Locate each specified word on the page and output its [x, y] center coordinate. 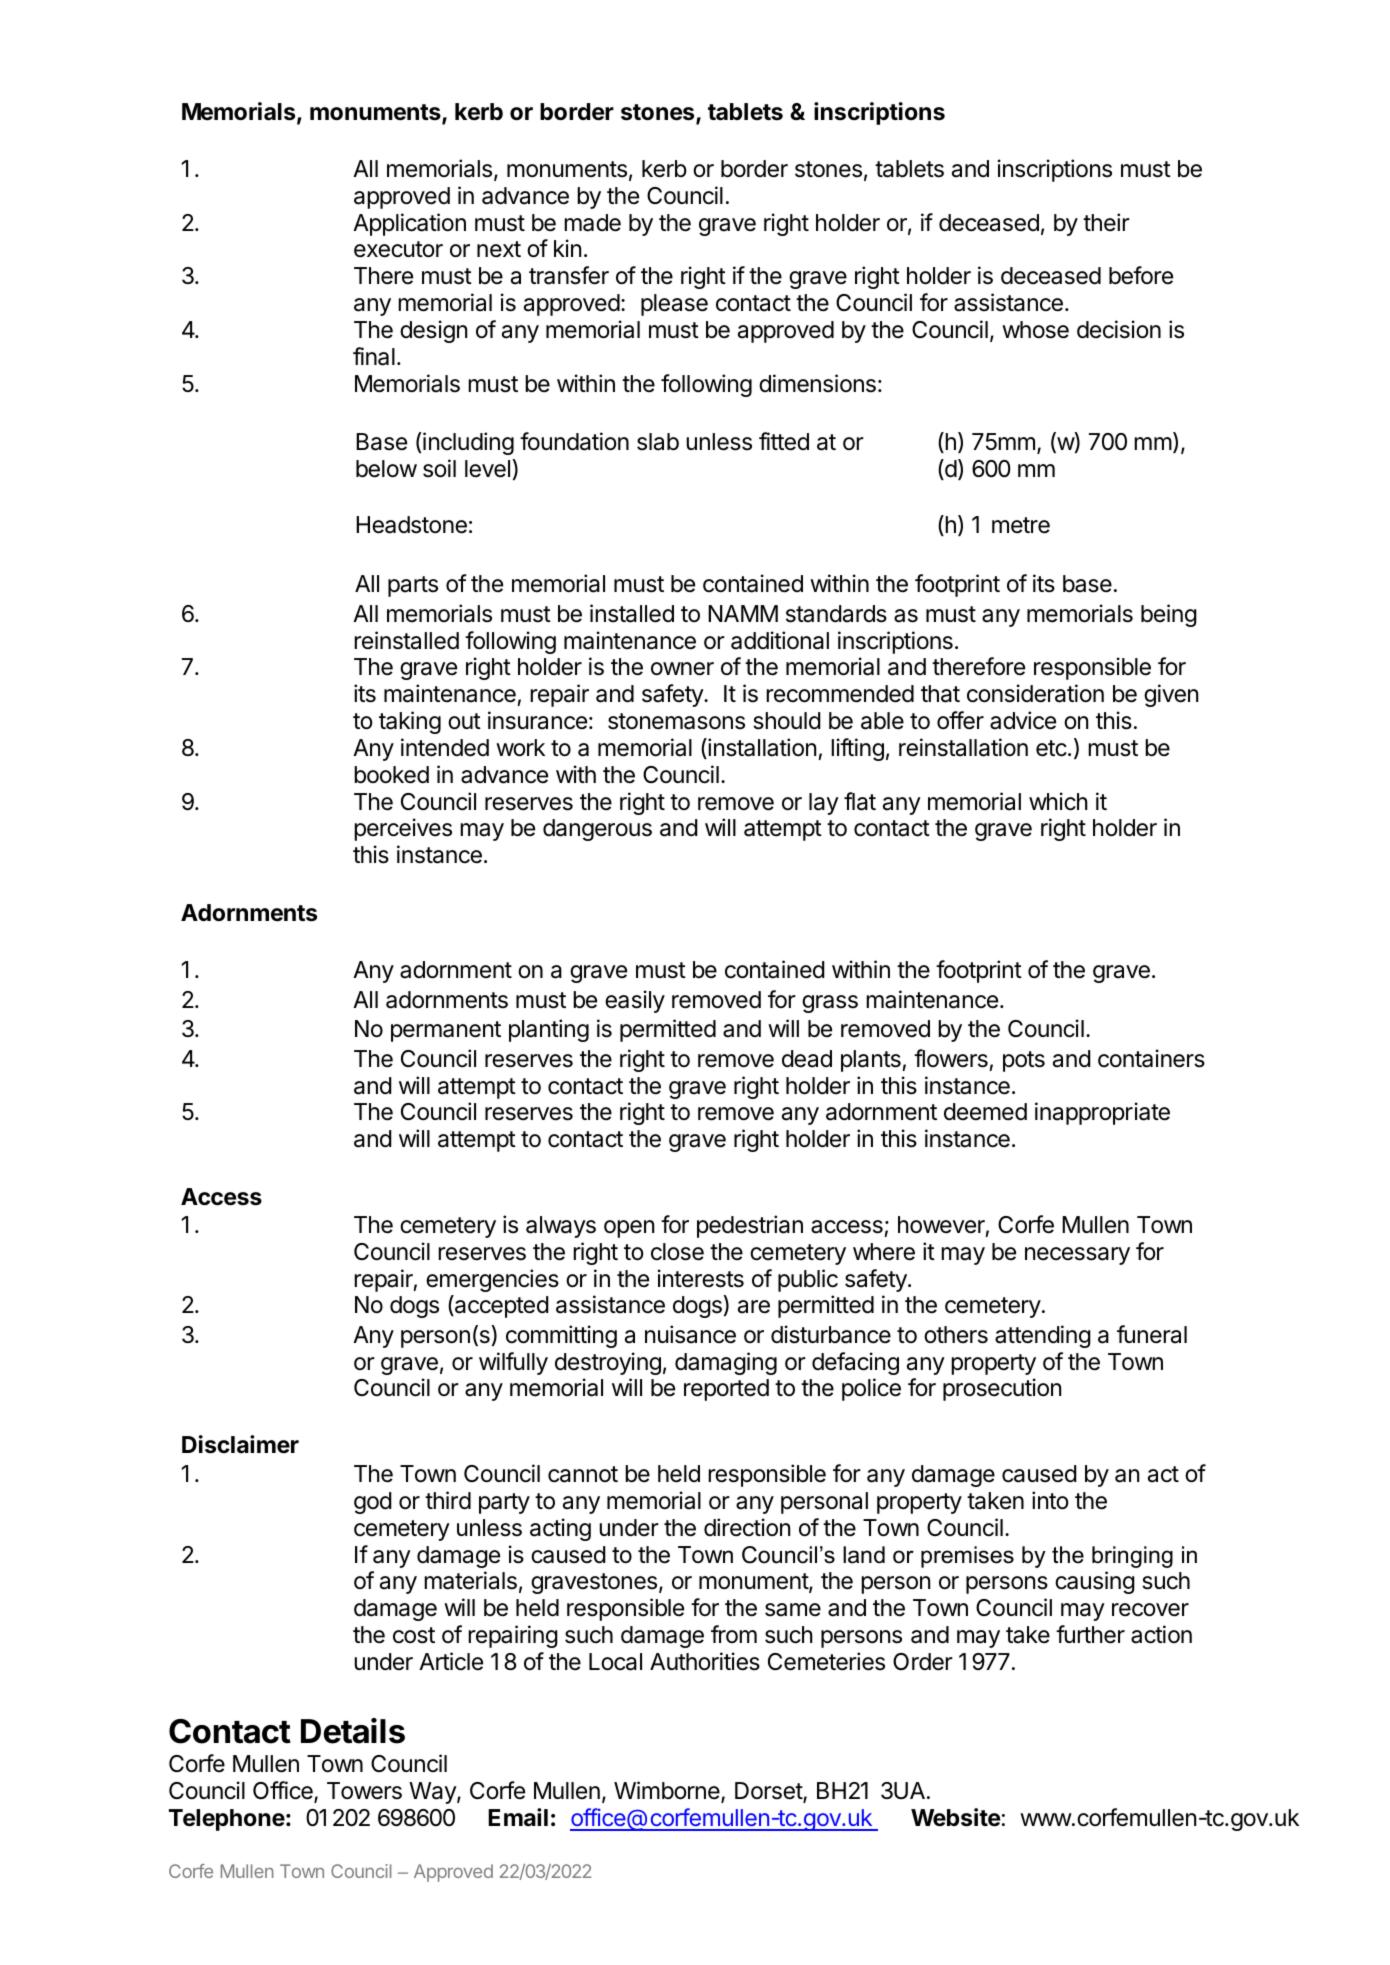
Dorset [769, 1792]
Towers [364, 1791]
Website [956, 1817]
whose [1035, 330]
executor [398, 249]
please [674, 305]
